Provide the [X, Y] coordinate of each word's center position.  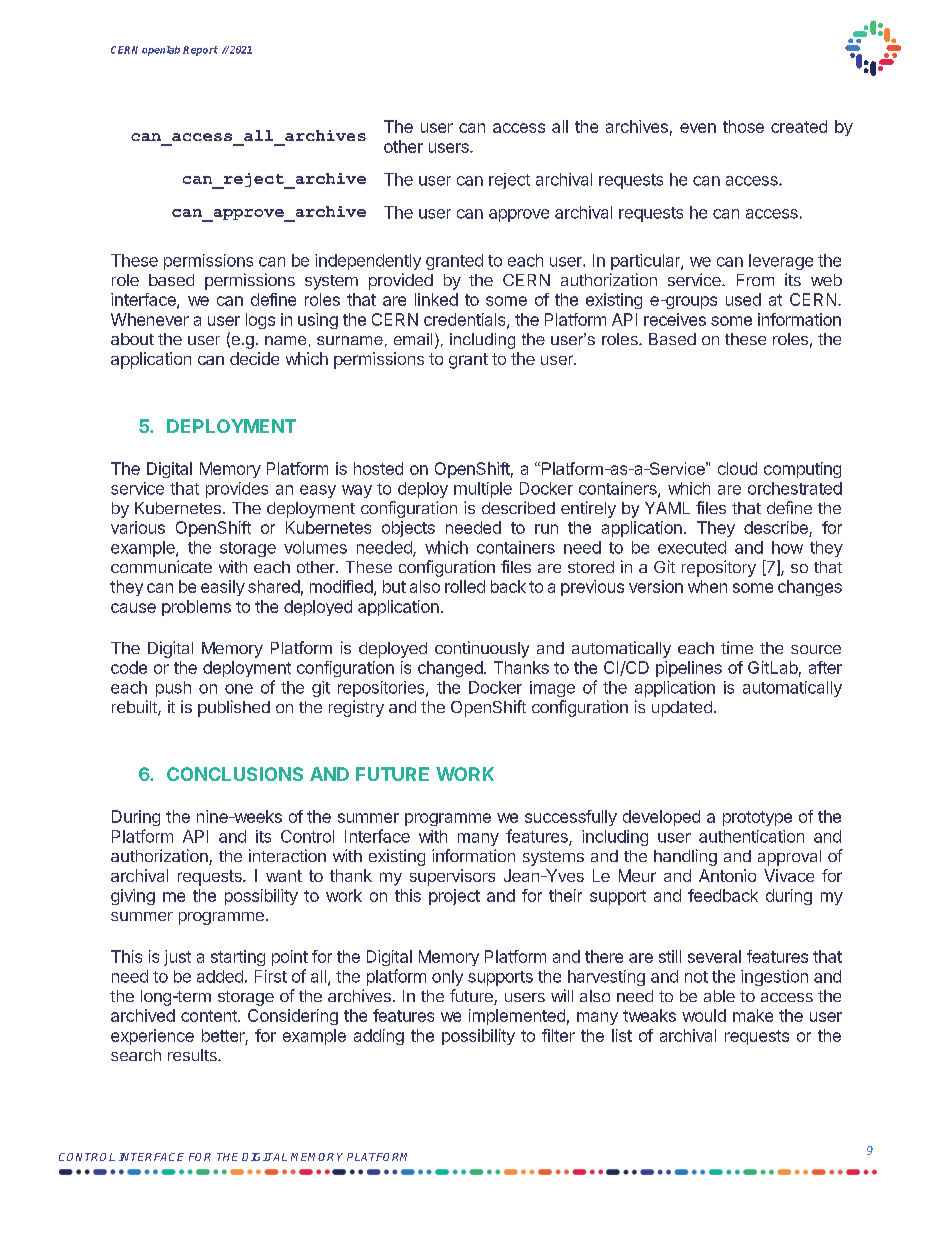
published [234, 708]
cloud [737, 468]
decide [254, 358]
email [413, 339]
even [698, 128]
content [210, 1016]
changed [450, 669]
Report [200, 51]
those [743, 126]
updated [682, 709]
